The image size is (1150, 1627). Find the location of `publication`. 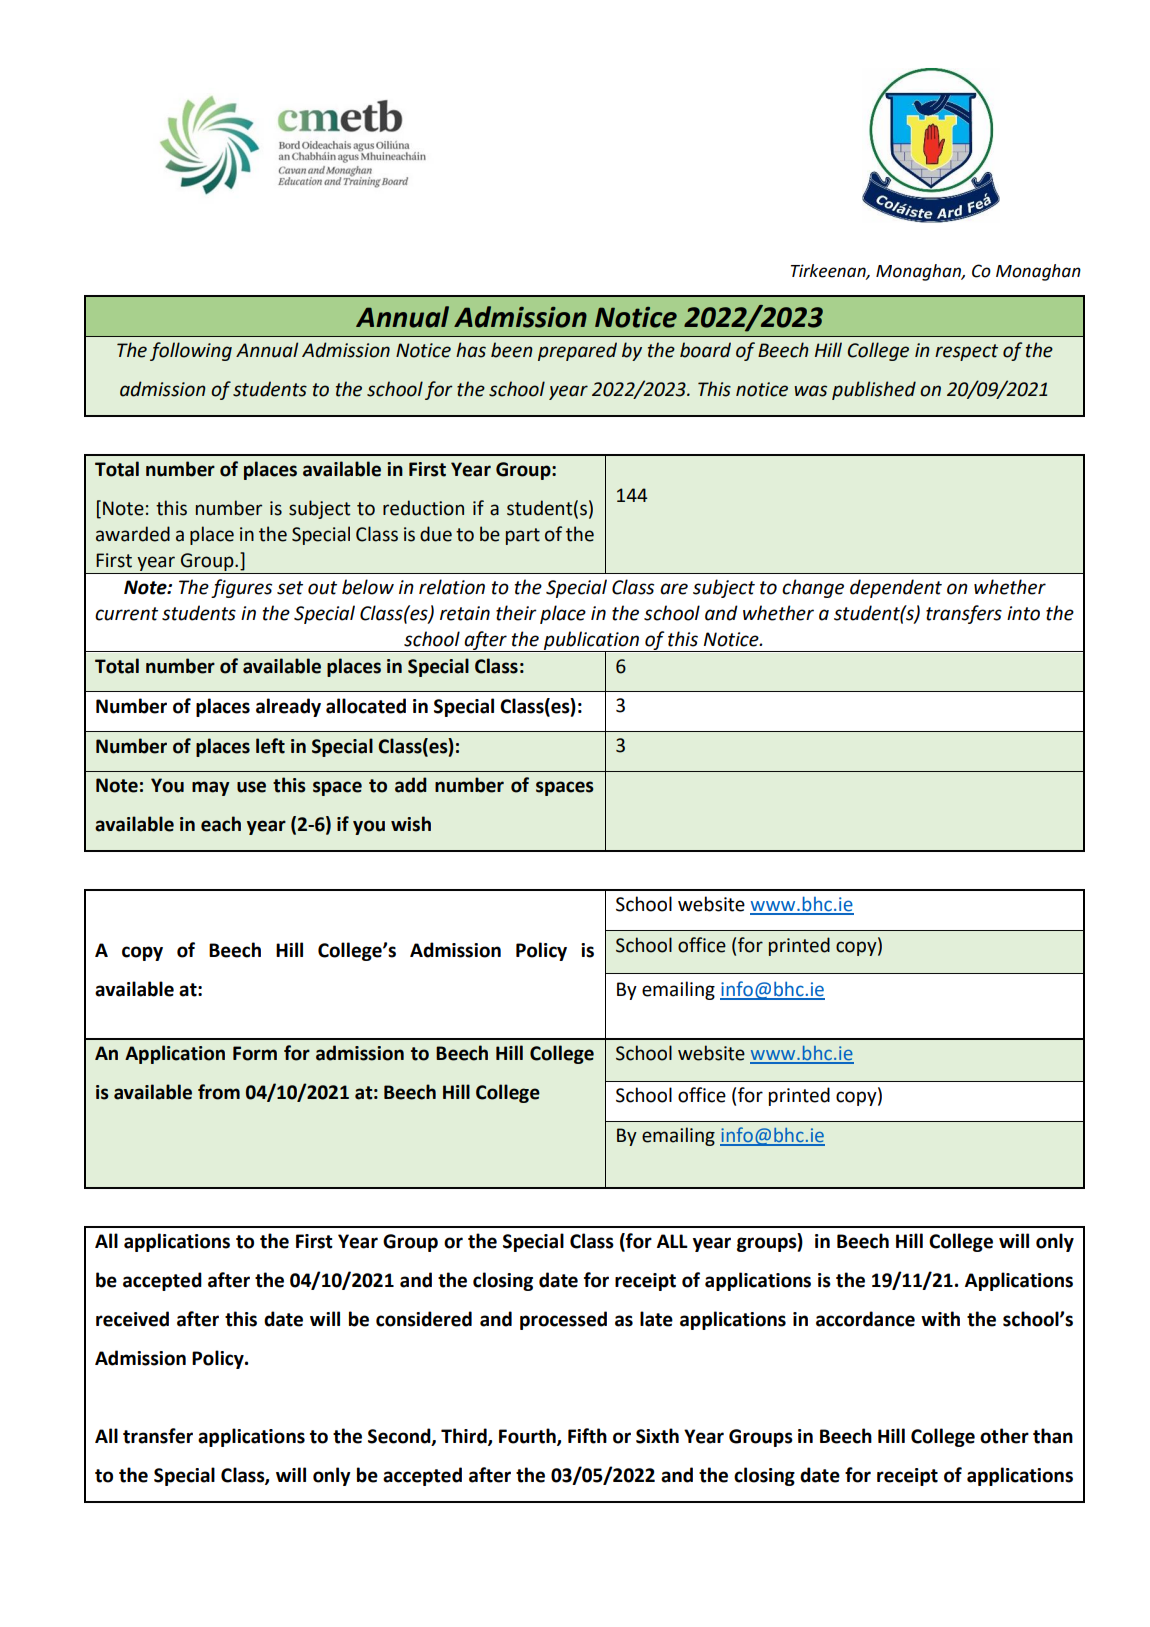

publication is located at coordinates (592, 641).
